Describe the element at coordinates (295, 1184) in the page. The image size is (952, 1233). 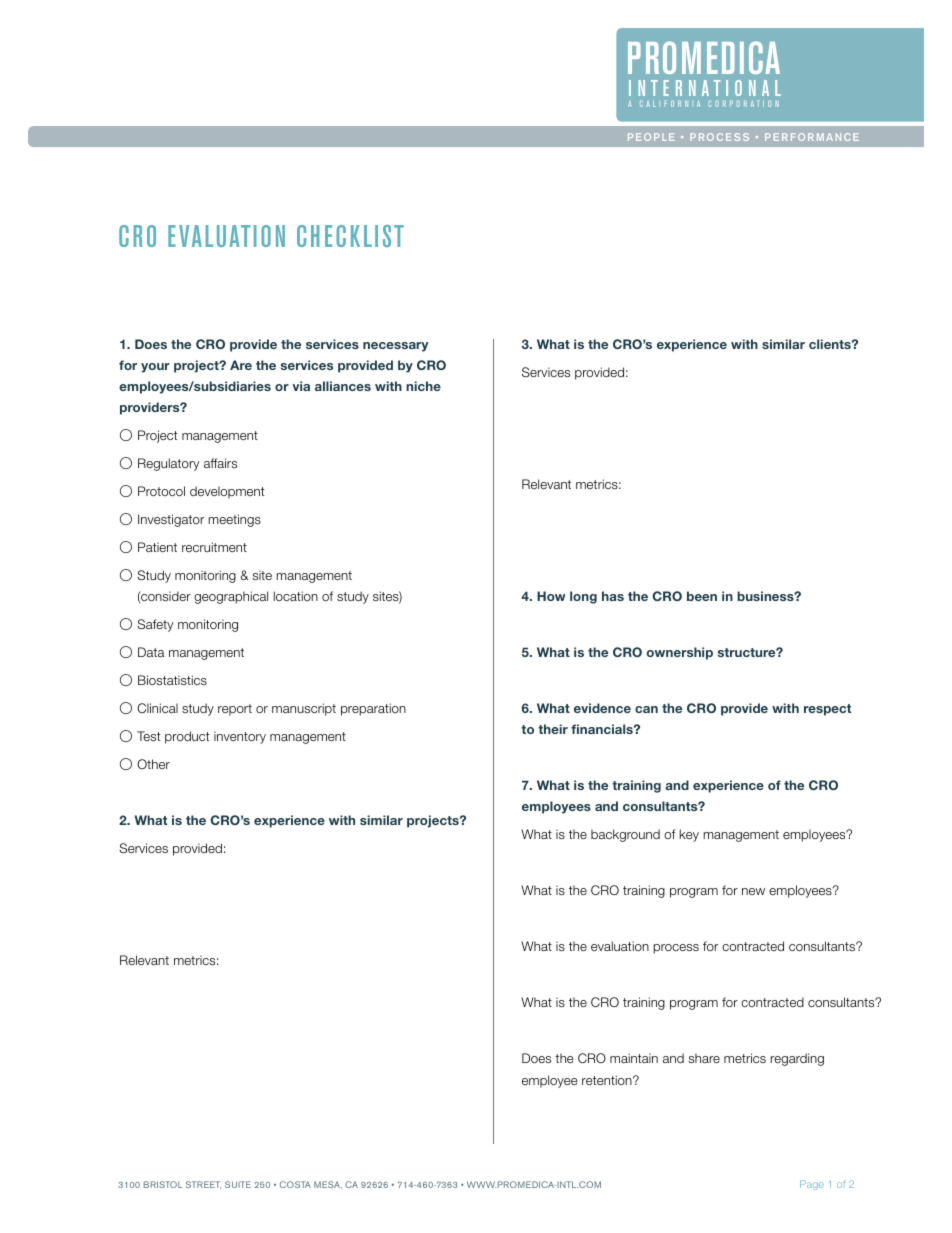
I see `Costa` at that location.
